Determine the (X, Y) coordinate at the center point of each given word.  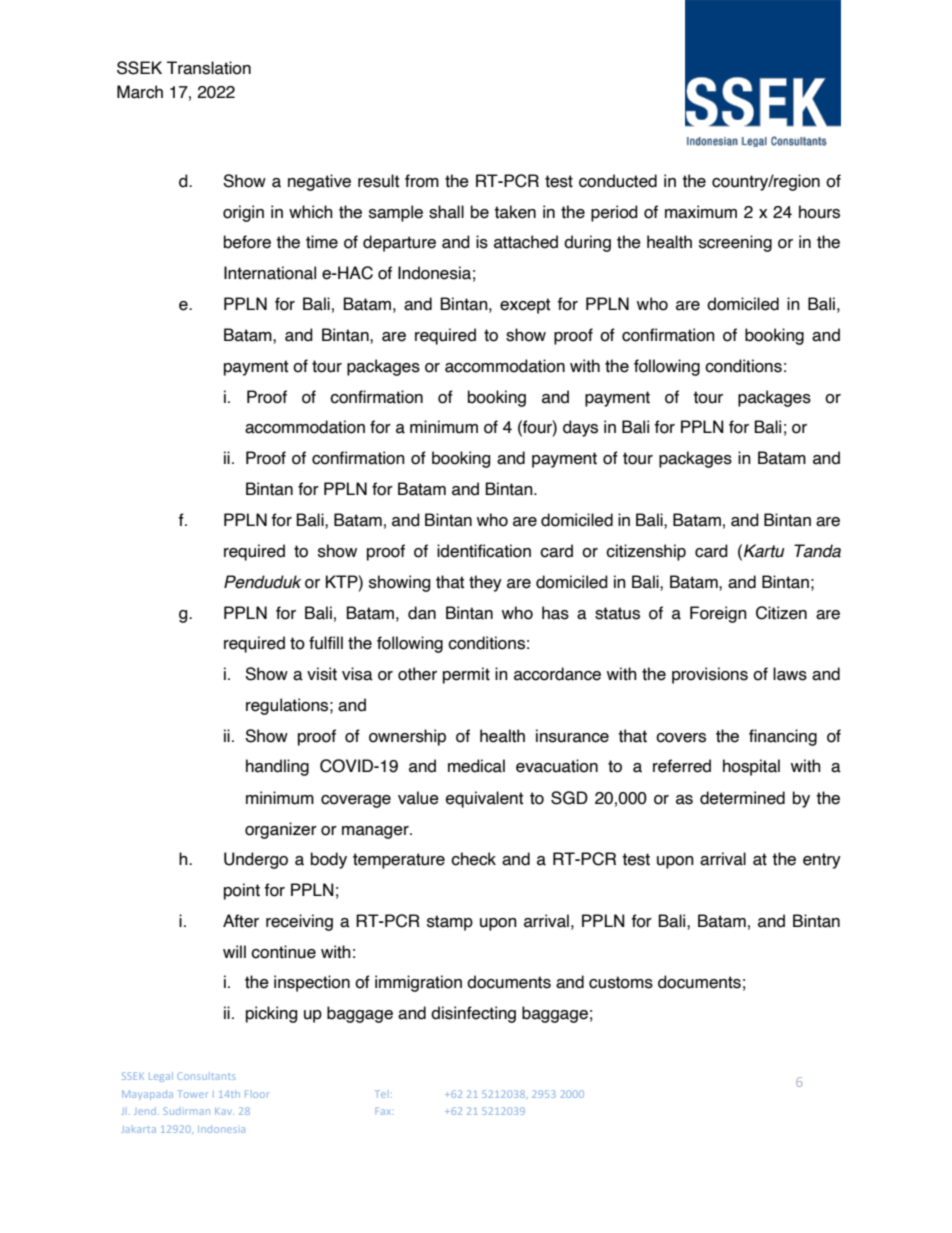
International (270, 273)
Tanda (817, 551)
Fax (383, 1111)
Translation (209, 68)
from (422, 181)
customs (621, 982)
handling (277, 767)
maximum (701, 212)
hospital (751, 767)
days (580, 428)
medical (476, 766)
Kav (224, 1111)
